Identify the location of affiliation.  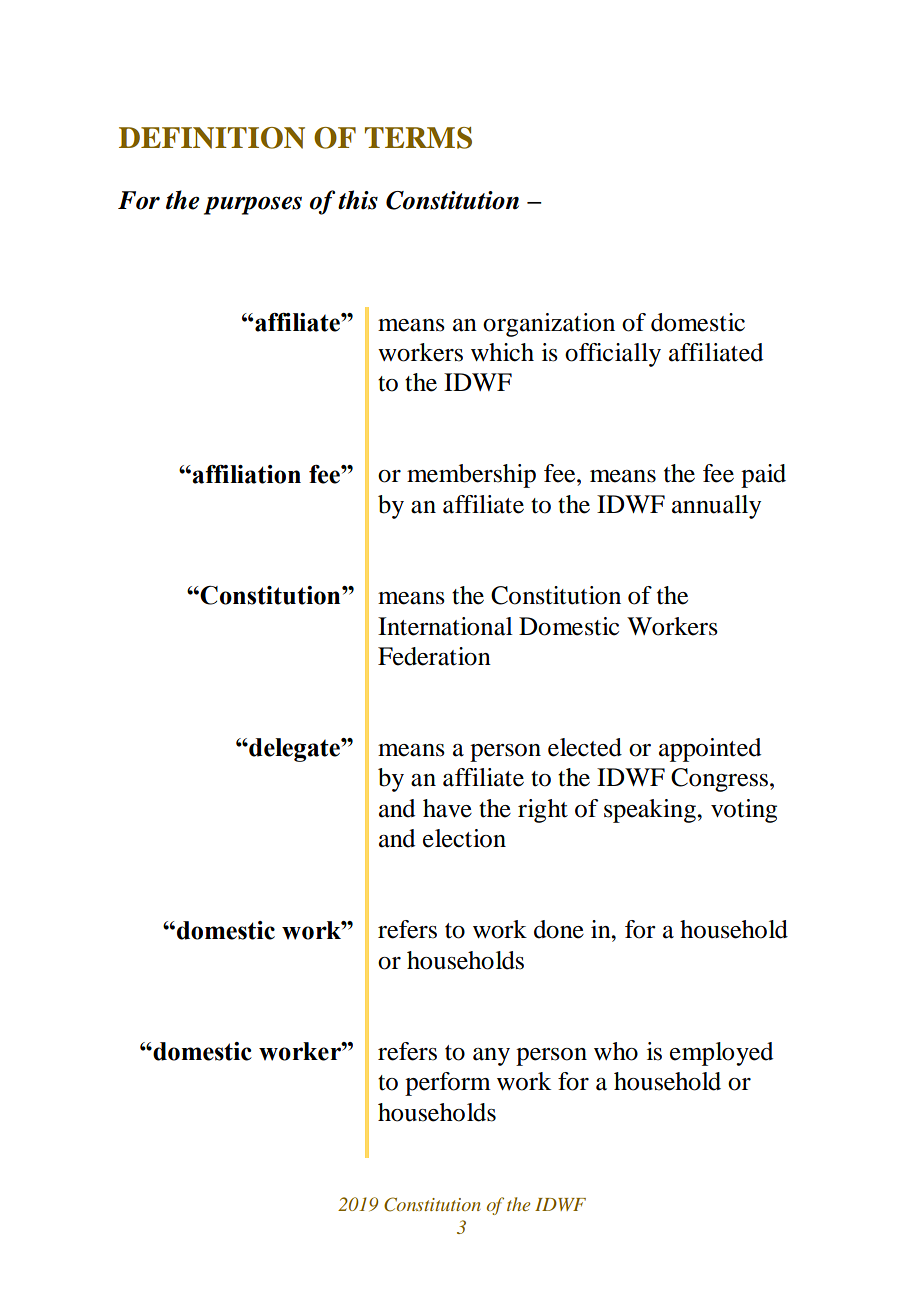
(246, 474).
